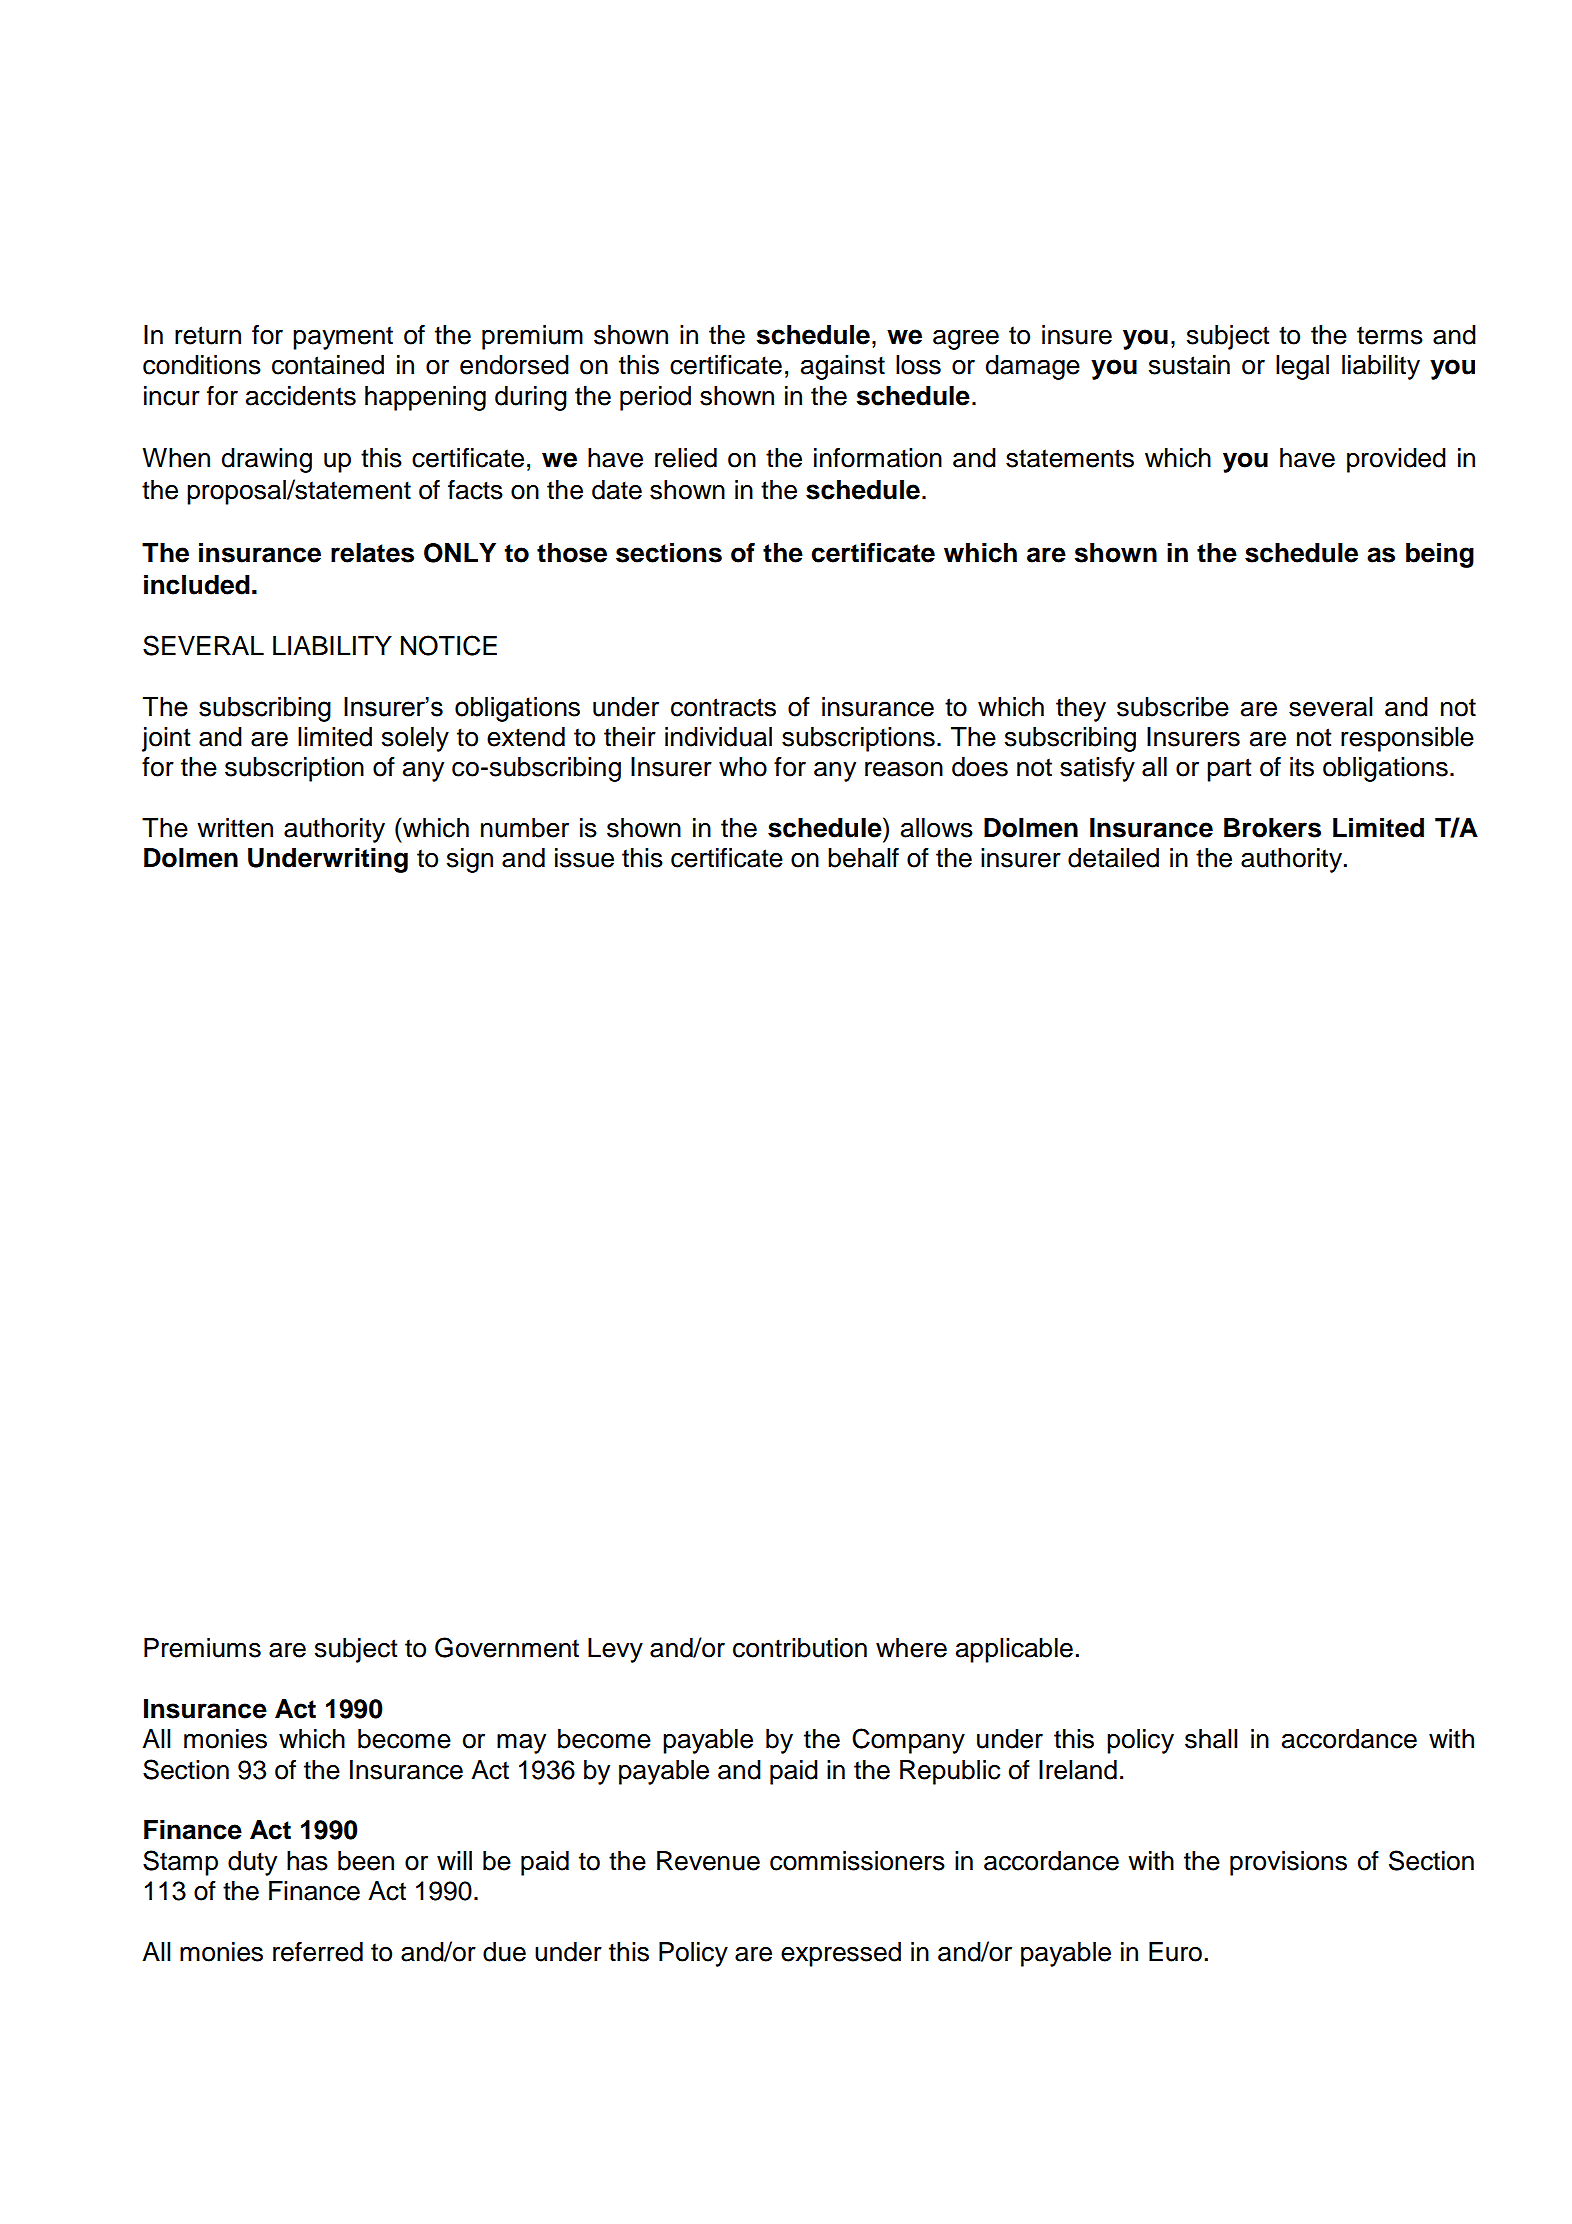 Image resolution: width=1572 pixels, height=2224 pixels. I want to click on contribution, so click(800, 1648).
